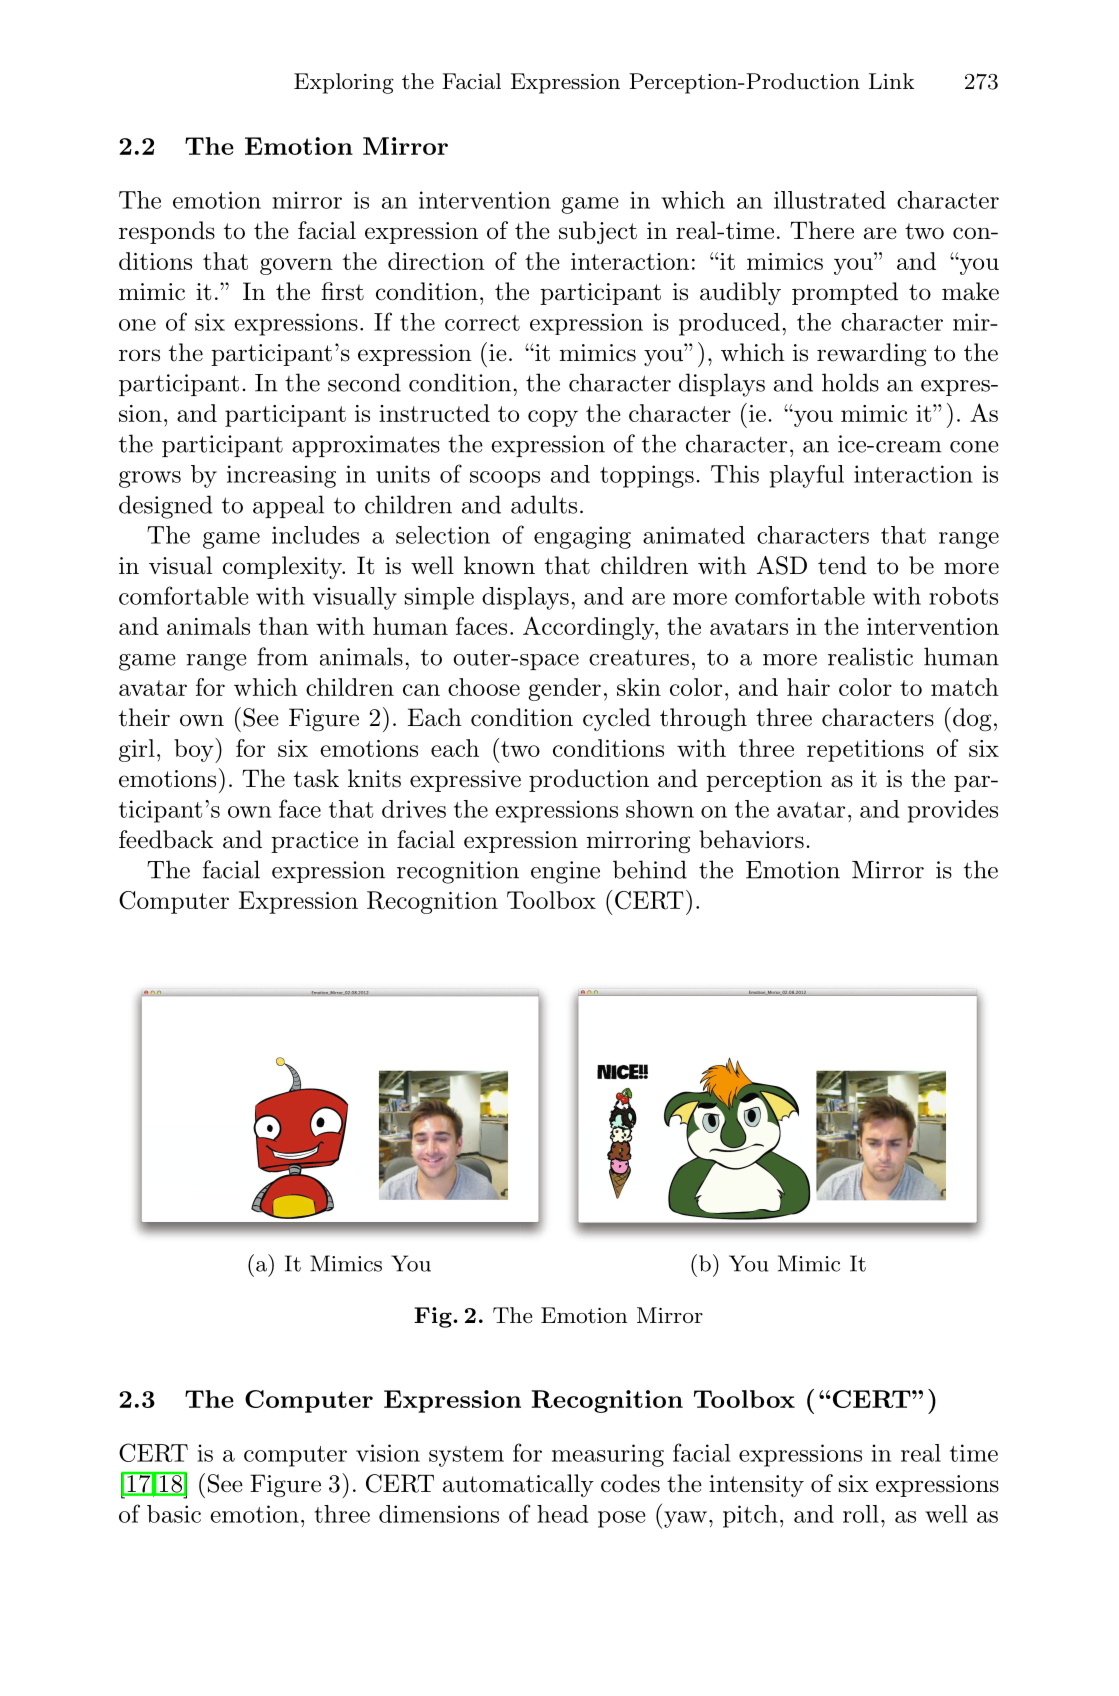 The height and width of the screenshot is (1696, 1119). Describe the element at coordinates (544, 504) in the screenshot. I see `adults` at that location.
